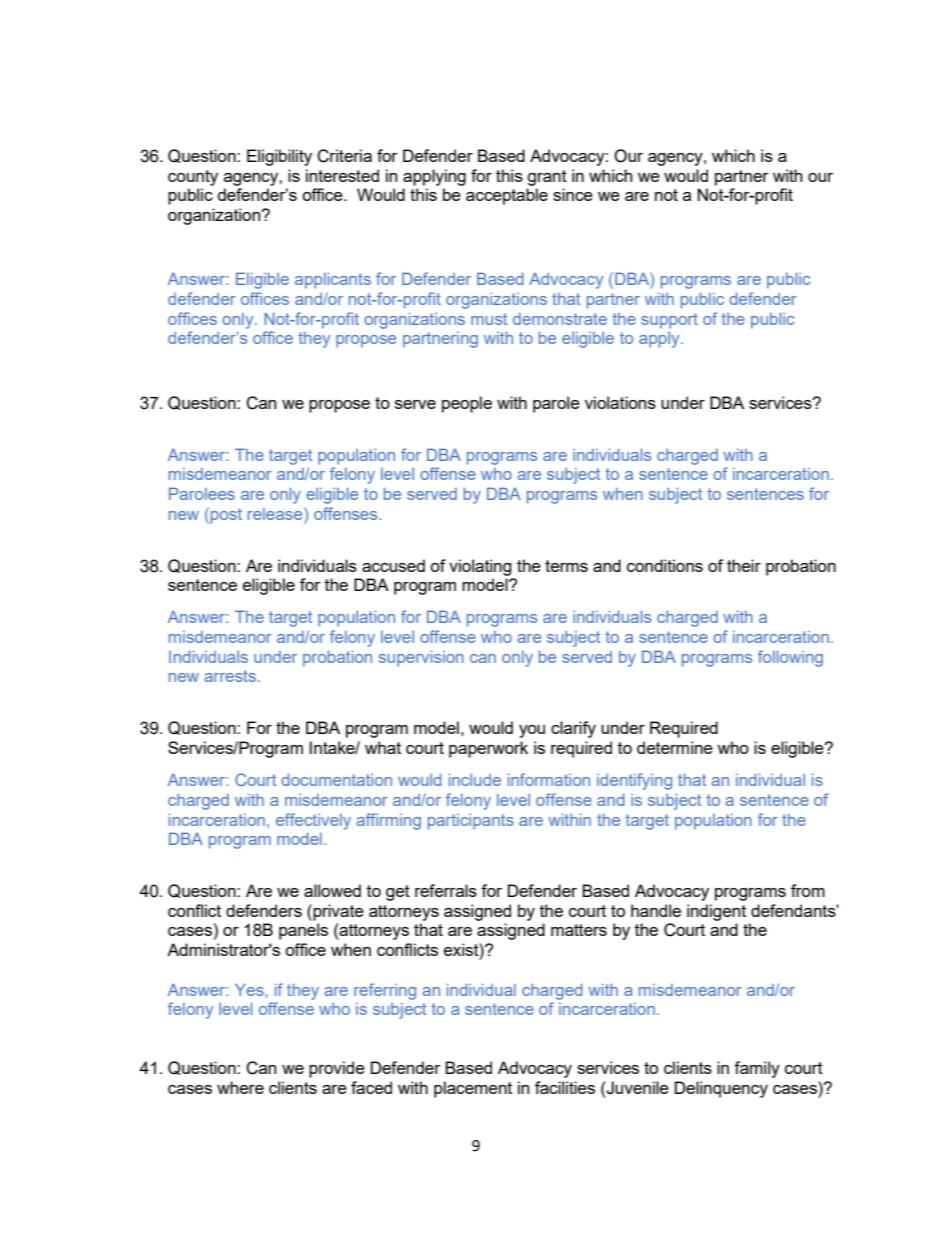  I want to click on violating, so click(480, 567).
